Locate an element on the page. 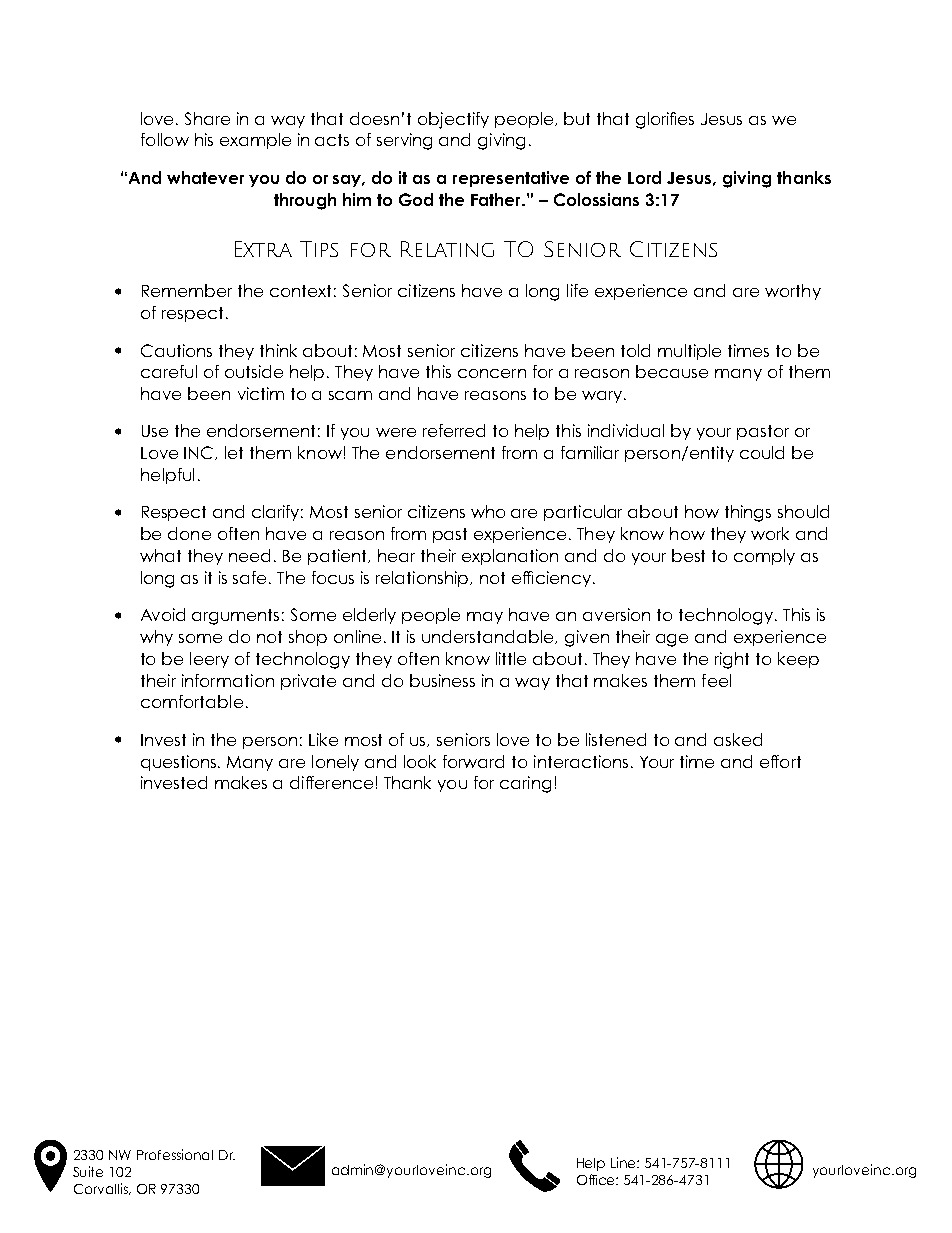 This document has height=1233, width=952. objectify is located at coordinates (453, 120).
